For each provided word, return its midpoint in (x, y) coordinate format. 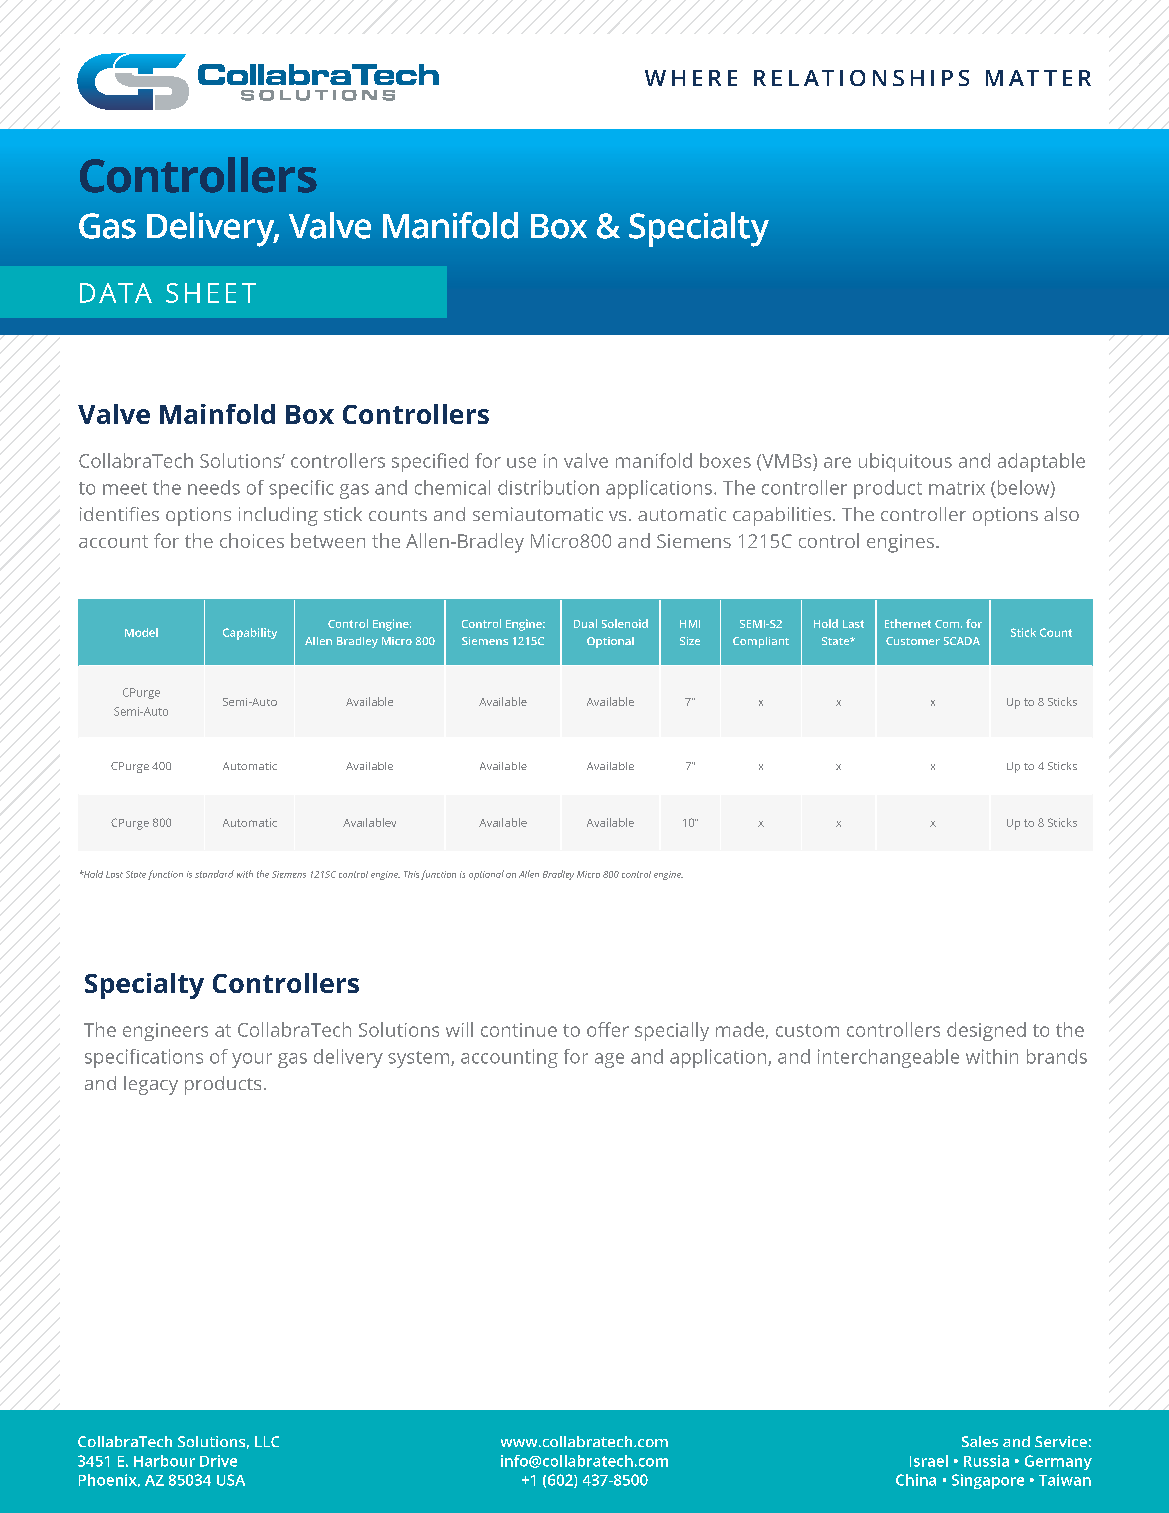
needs (214, 487)
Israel (929, 1461)
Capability (250, 634)
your (252, 1060)
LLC (267, 1441)
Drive (218, 1461)
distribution (548, 487)
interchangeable (888, 1058)
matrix (957, 488)
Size (690, 641)
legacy (151, 1085)
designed (986, 1031)
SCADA (962, 641)
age (609, 1060)
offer (608, 1029)
